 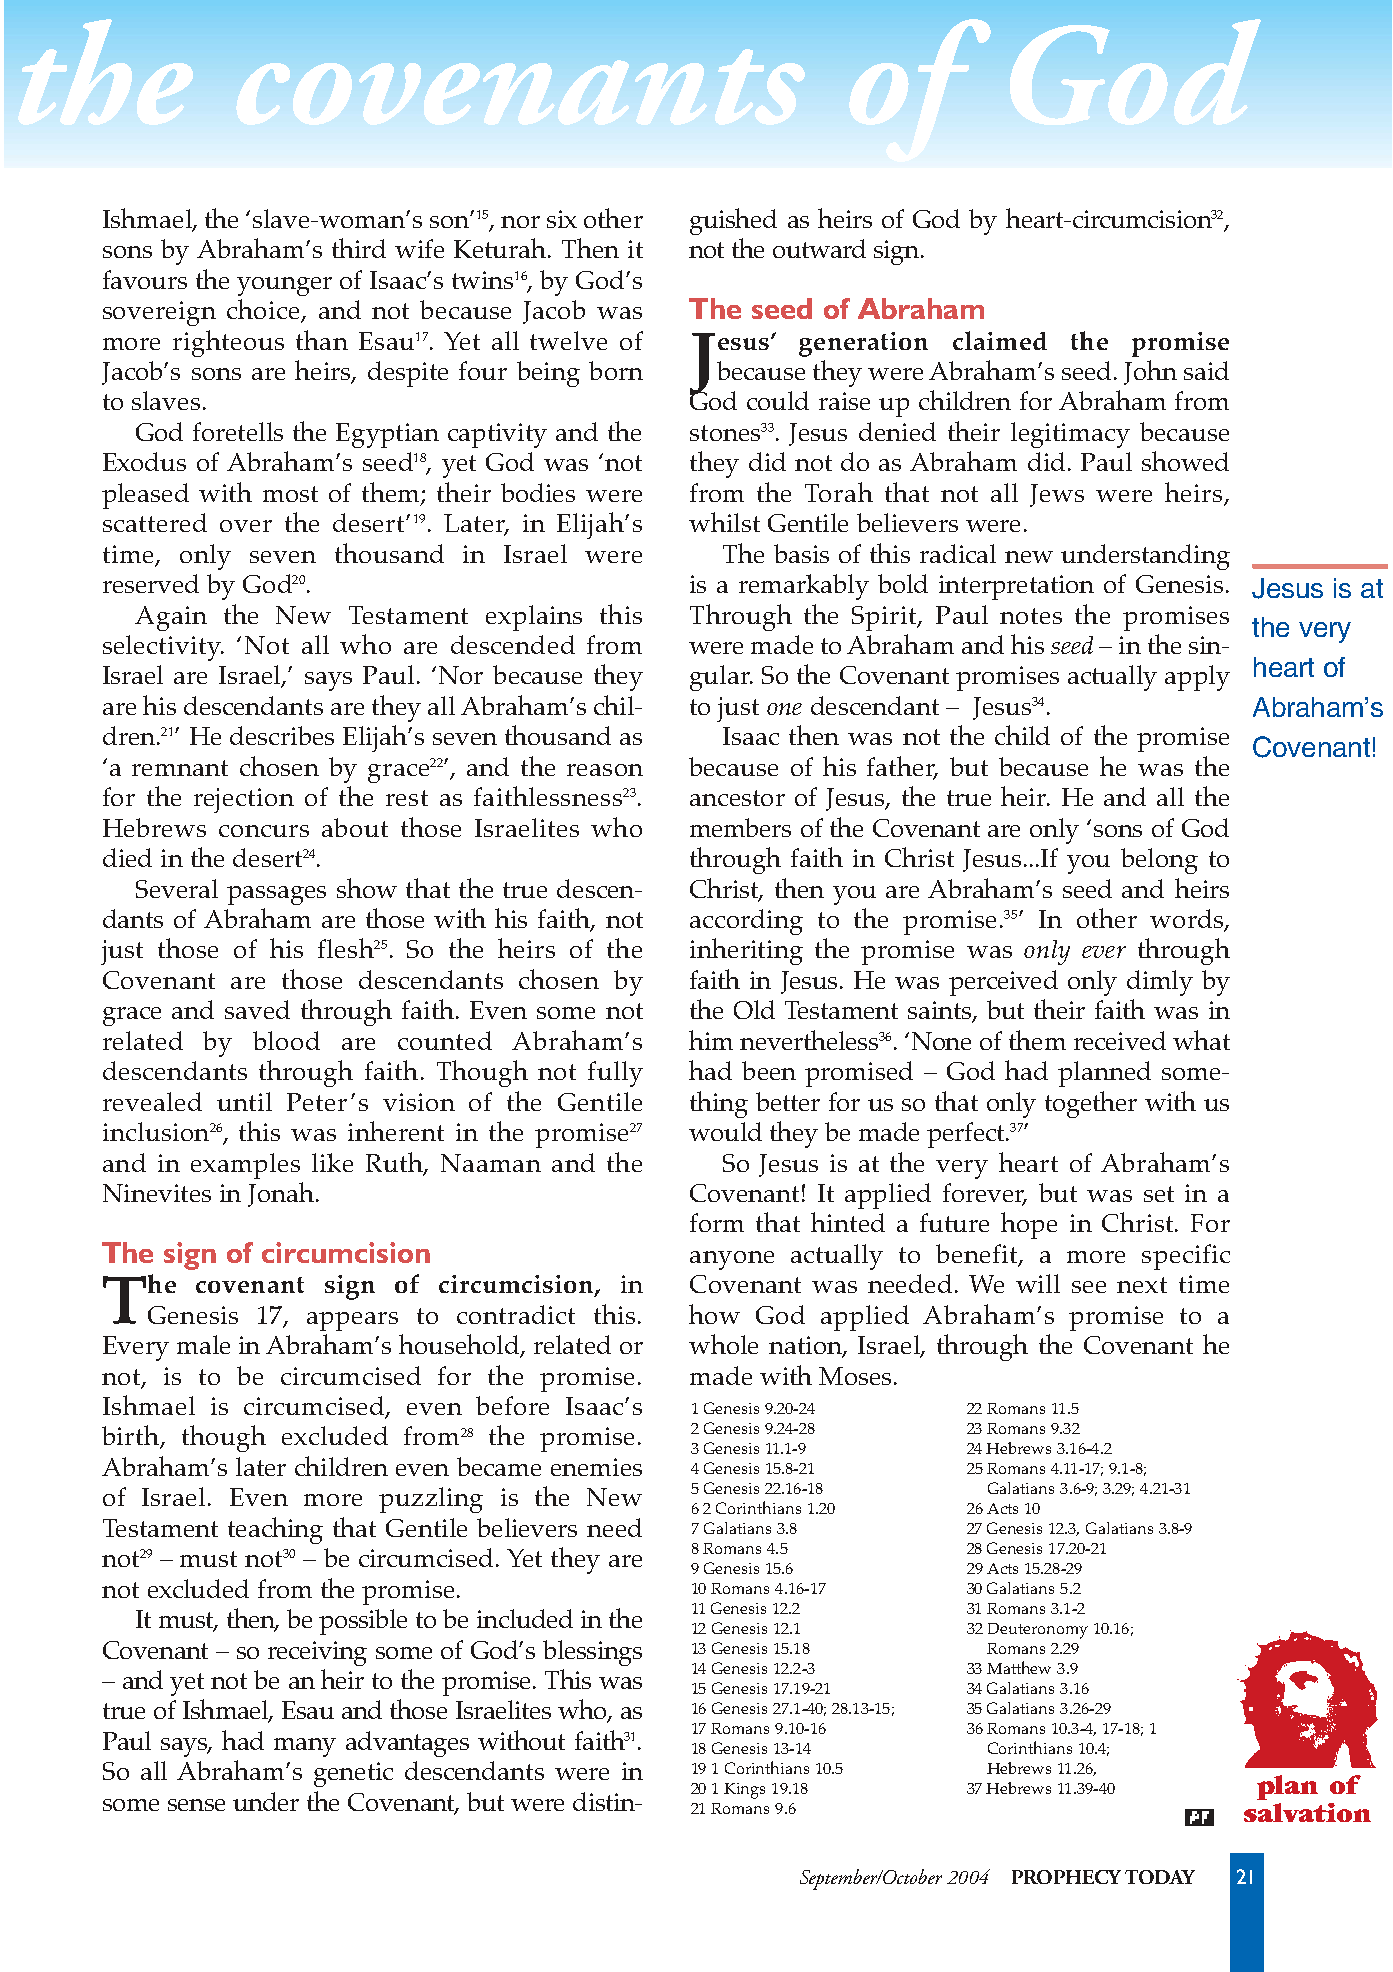 I want to click on TODAY, so click(x=1160, y=1877).
